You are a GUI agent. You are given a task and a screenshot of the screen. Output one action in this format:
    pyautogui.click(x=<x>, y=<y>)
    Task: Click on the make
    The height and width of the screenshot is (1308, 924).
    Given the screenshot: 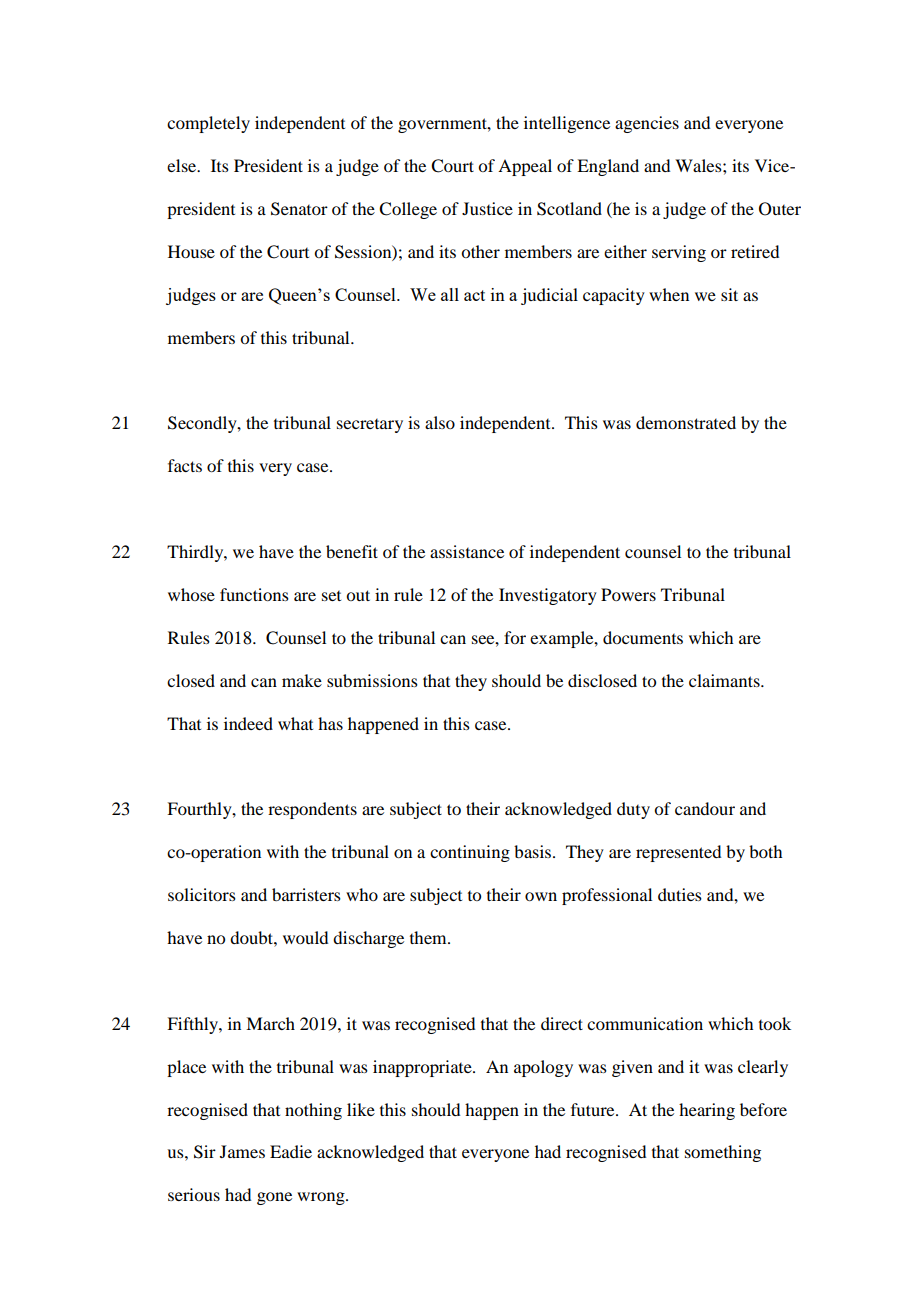 What is the action you would take?
    pyautogui.click(x=302, y=680)
